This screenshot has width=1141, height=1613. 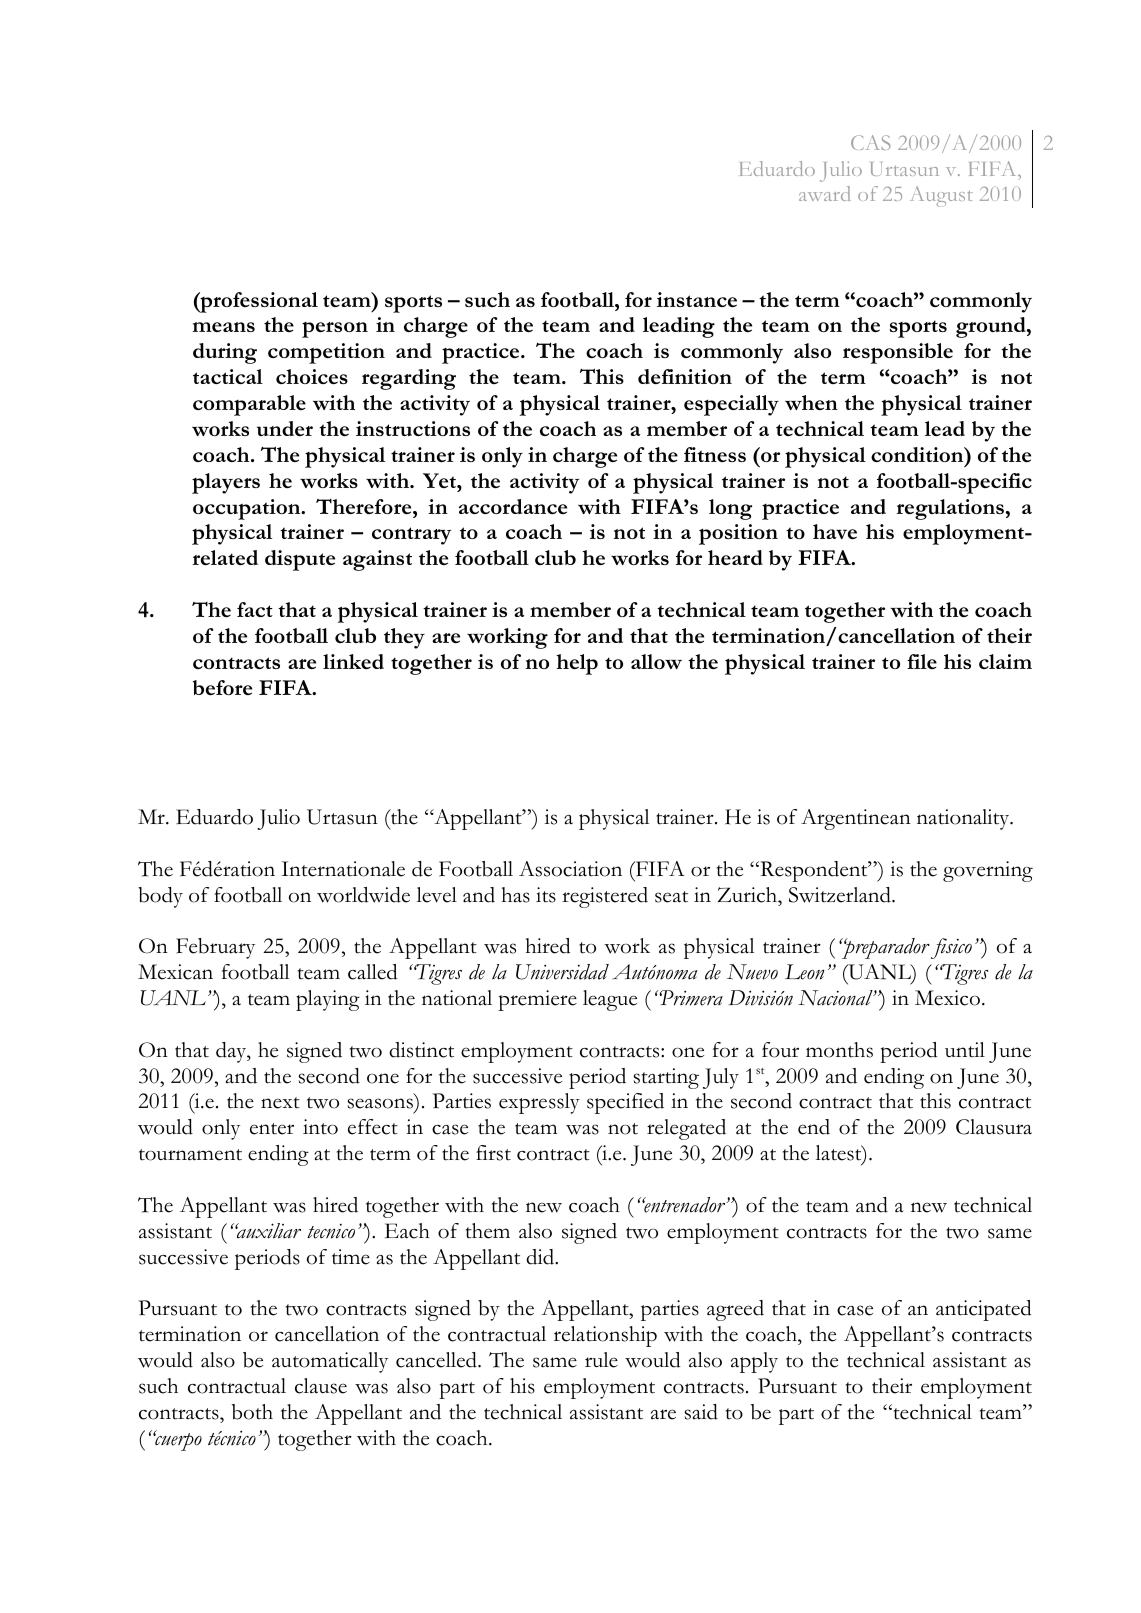 What do you see at coordinates (942, 196) in the screenshot?
I see `August` at bounding box center [942, 196].
